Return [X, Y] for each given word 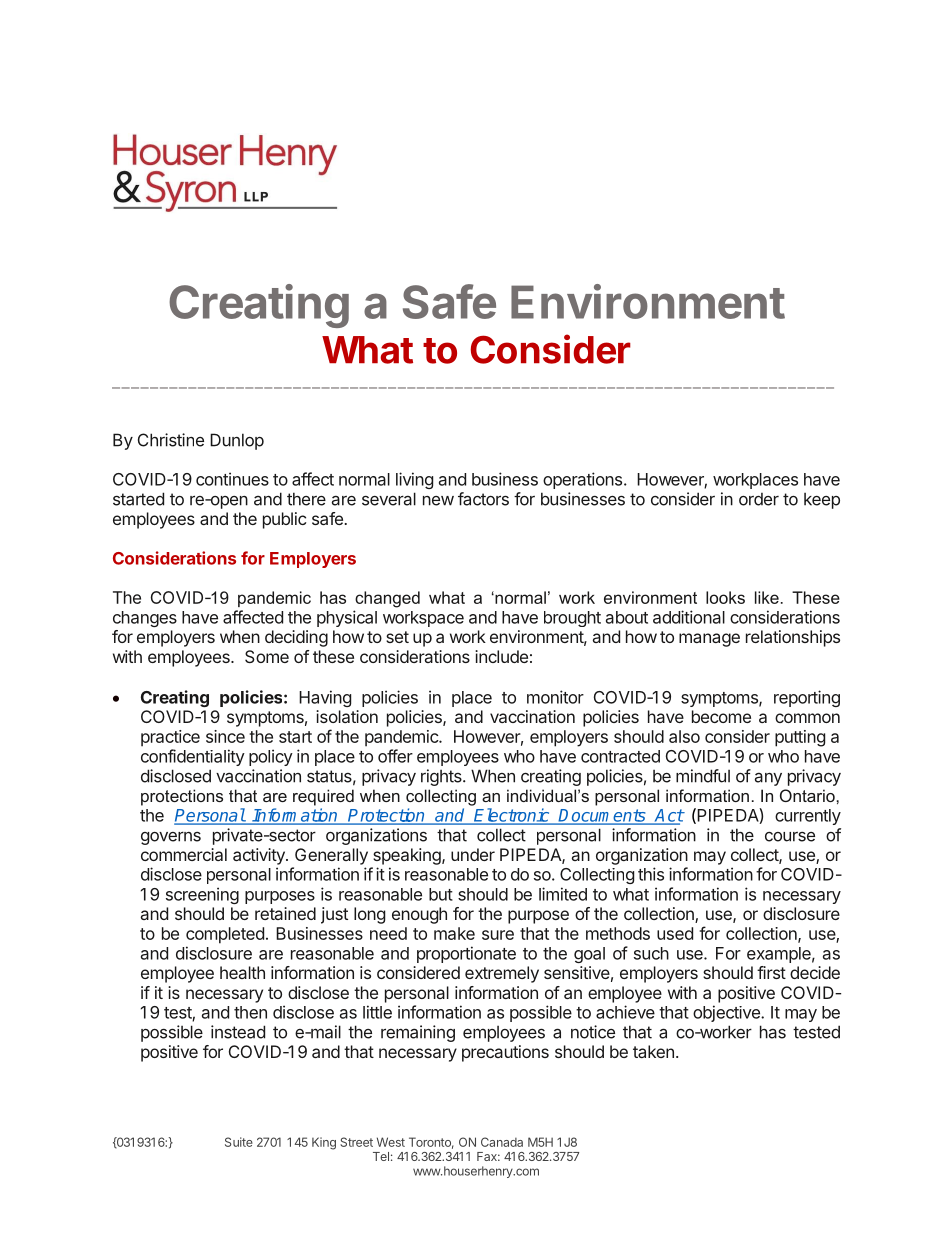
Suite [239, 1142]
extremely [502, 974]
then [250, 1012]
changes [145, 619]
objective [727, 1013]
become [721, 716]
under [473, 854]
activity [260, 856]
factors [483, 499]
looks [725, 597]
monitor [555, 697]
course [790, 837]
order [759, 499]
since [225, 736]
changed [387, 599]
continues [232, 479]
